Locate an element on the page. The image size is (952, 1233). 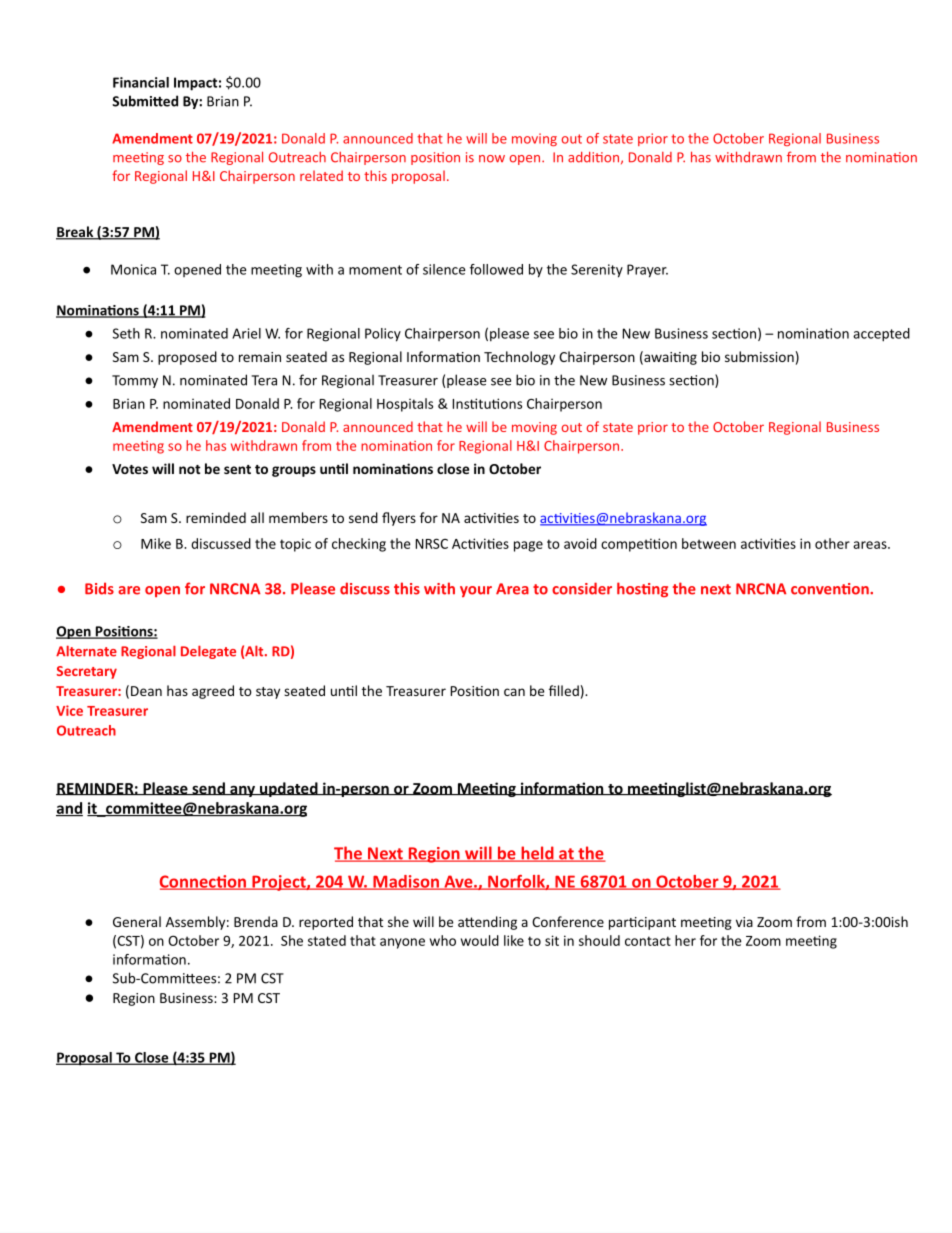
your is located at coordinates (476, 591).
